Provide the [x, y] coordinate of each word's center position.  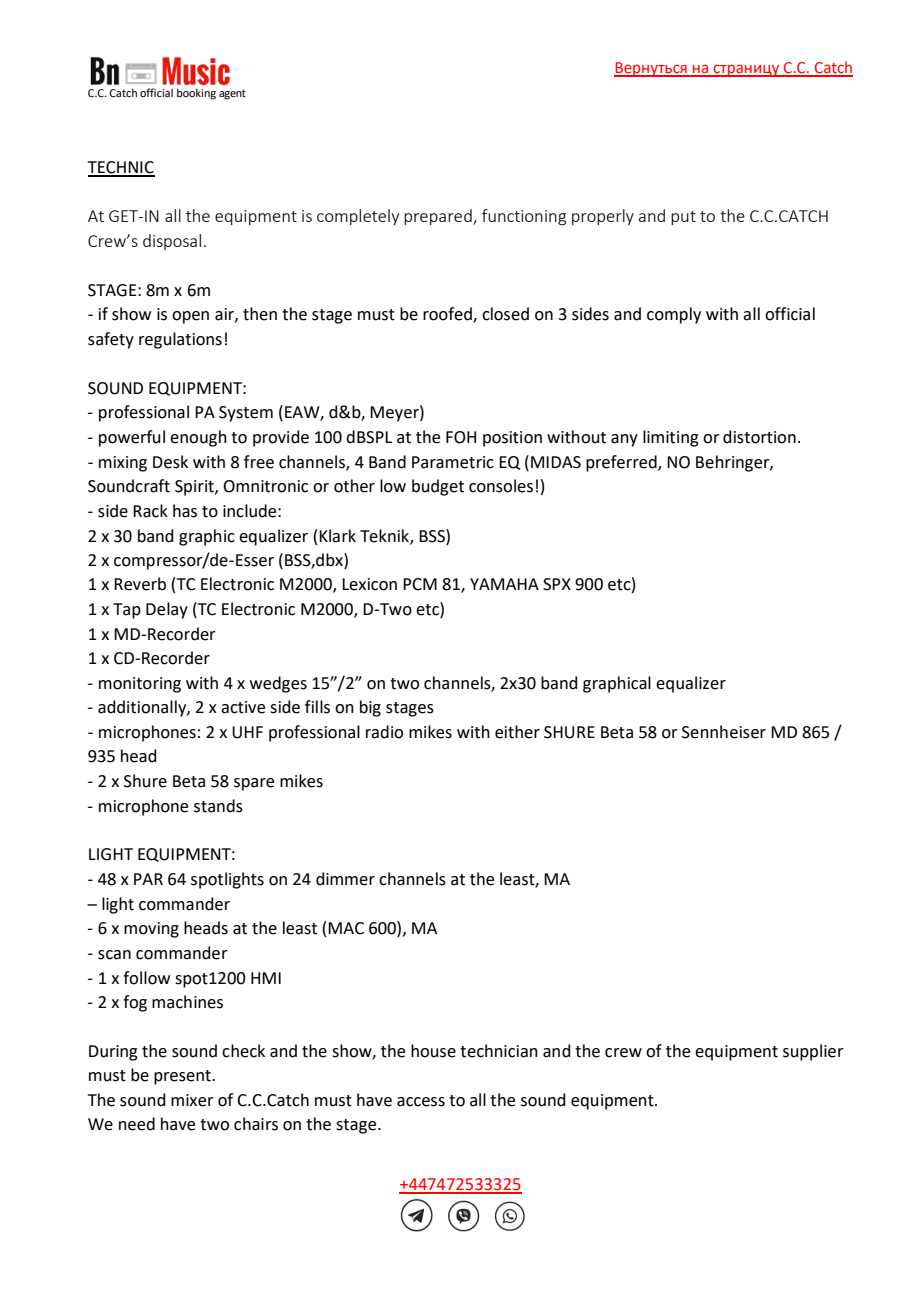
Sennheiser [724, 732]
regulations [180, 340]
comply [674, 315]
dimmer [345, 879]
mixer [192, 1100]
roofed [448, 315]
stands [218, 806]
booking [196, 94]
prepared [439, 217]
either [517, 732]
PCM [420, 584]
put [683, 218]
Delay [167, 610]
